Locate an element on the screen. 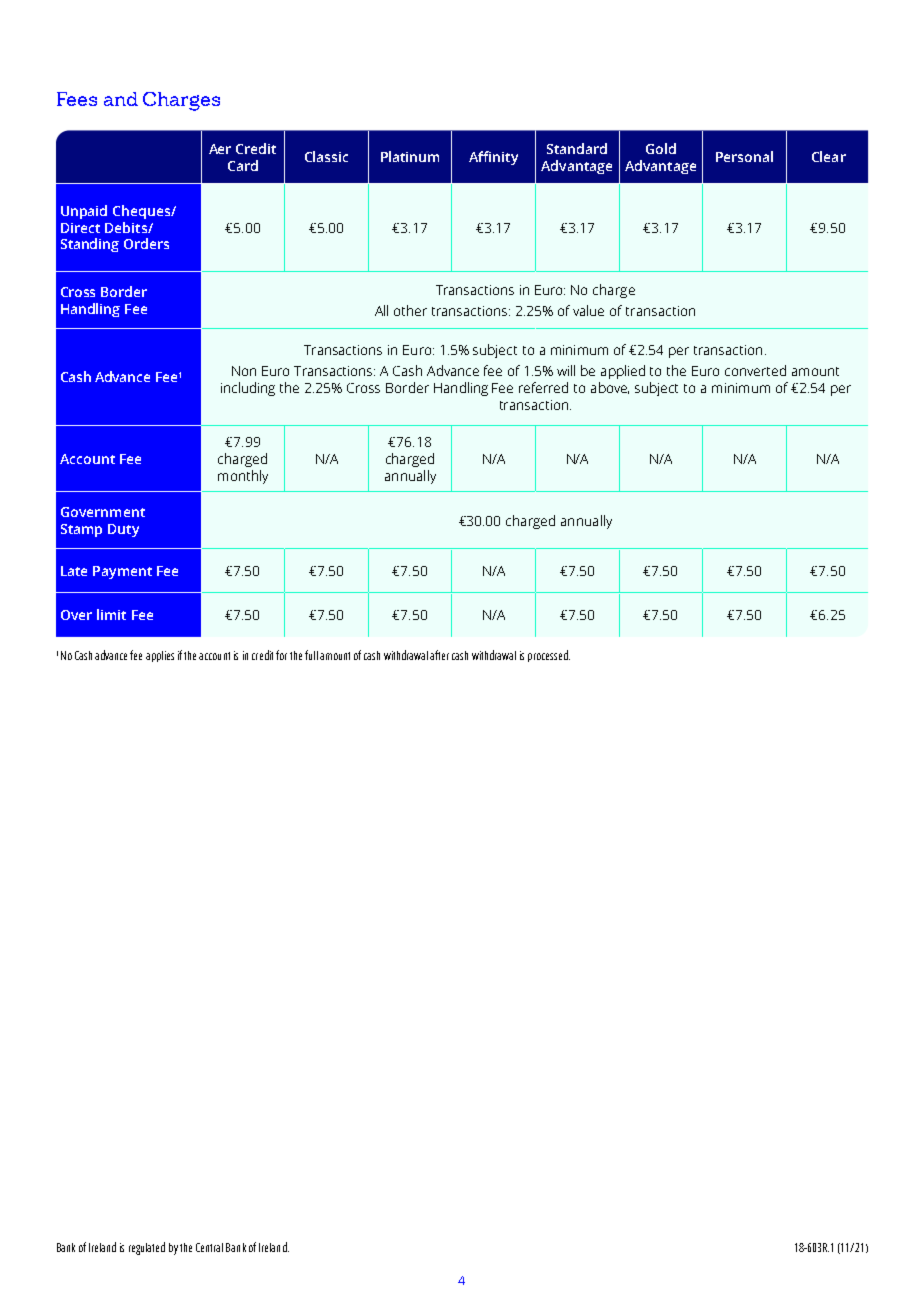 The width and height of the screenshot is (924, 1308). referred is located at coordinates (543, 387).
